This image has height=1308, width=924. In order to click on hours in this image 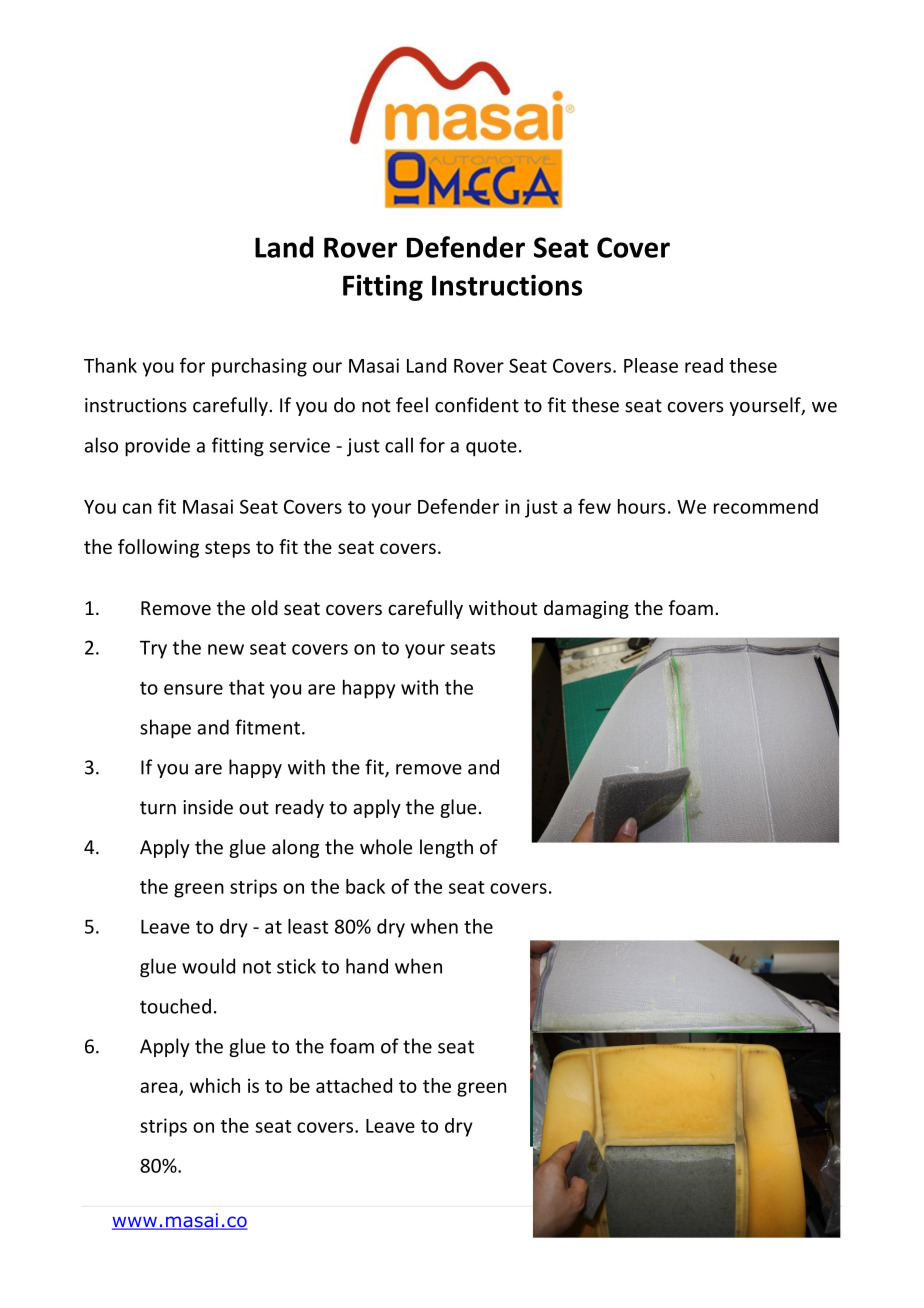, I will do `click(641, 506)`.
